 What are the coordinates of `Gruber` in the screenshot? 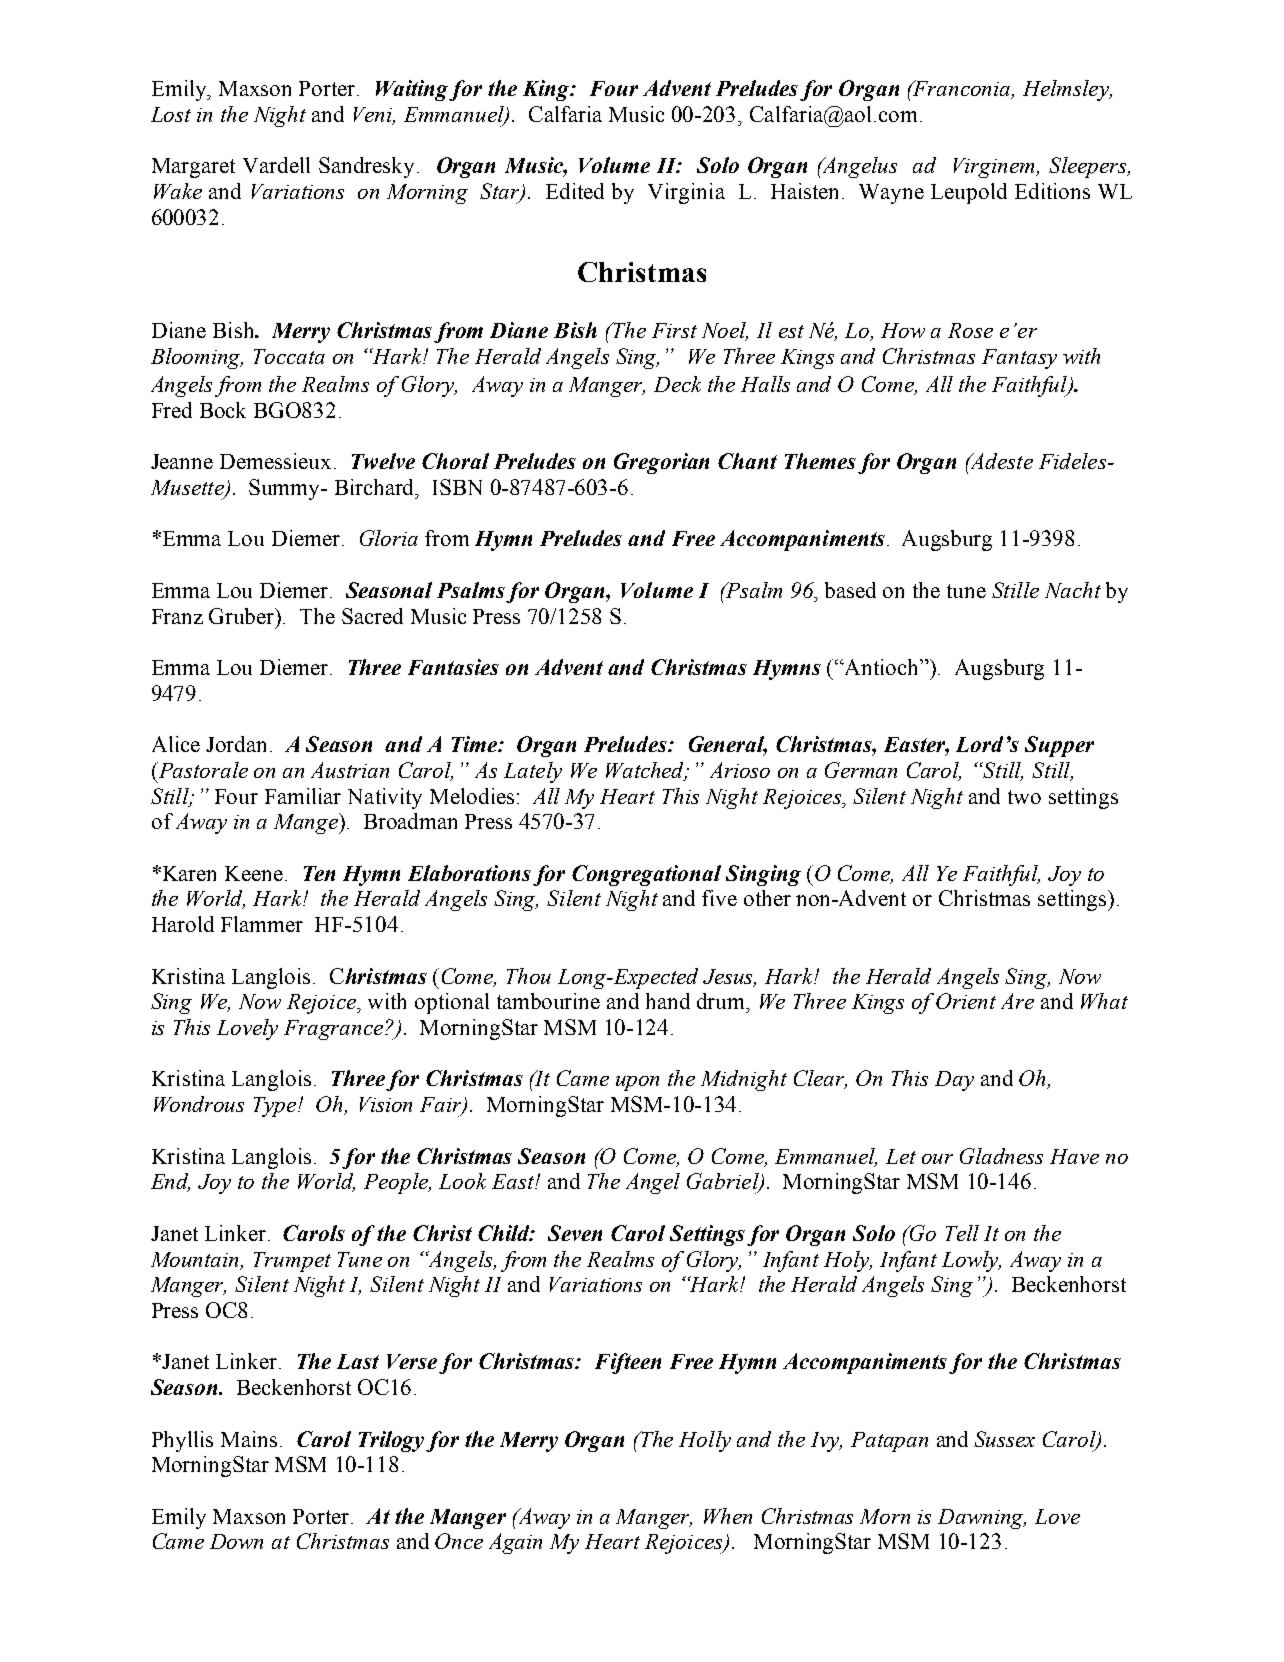 It's located at (243, 616).
